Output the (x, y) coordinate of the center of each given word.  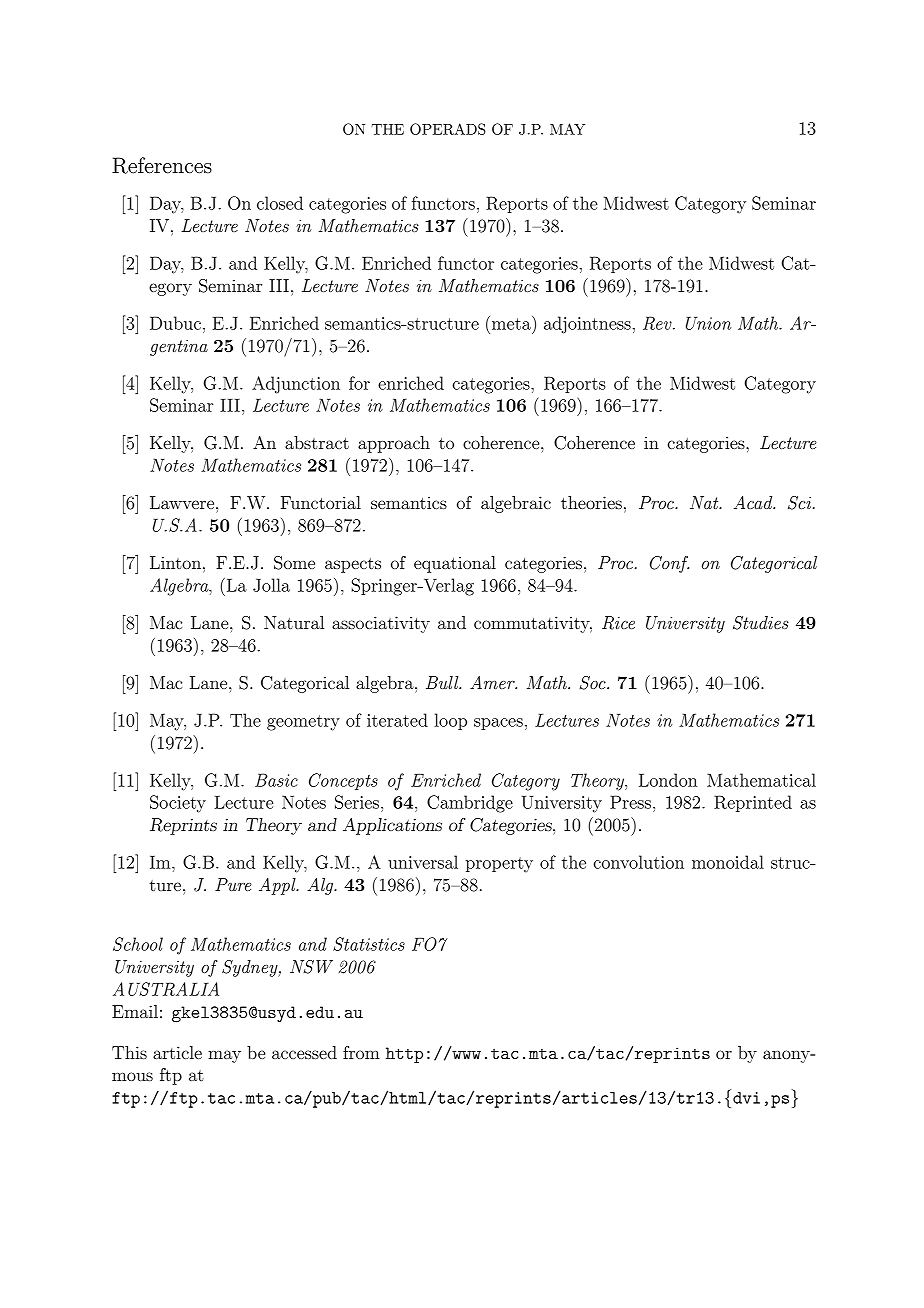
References (162, 165)
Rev (658, 323)
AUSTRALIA (166, 989)
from (361, 1052)
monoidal (728, 862)
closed (280, 203)
